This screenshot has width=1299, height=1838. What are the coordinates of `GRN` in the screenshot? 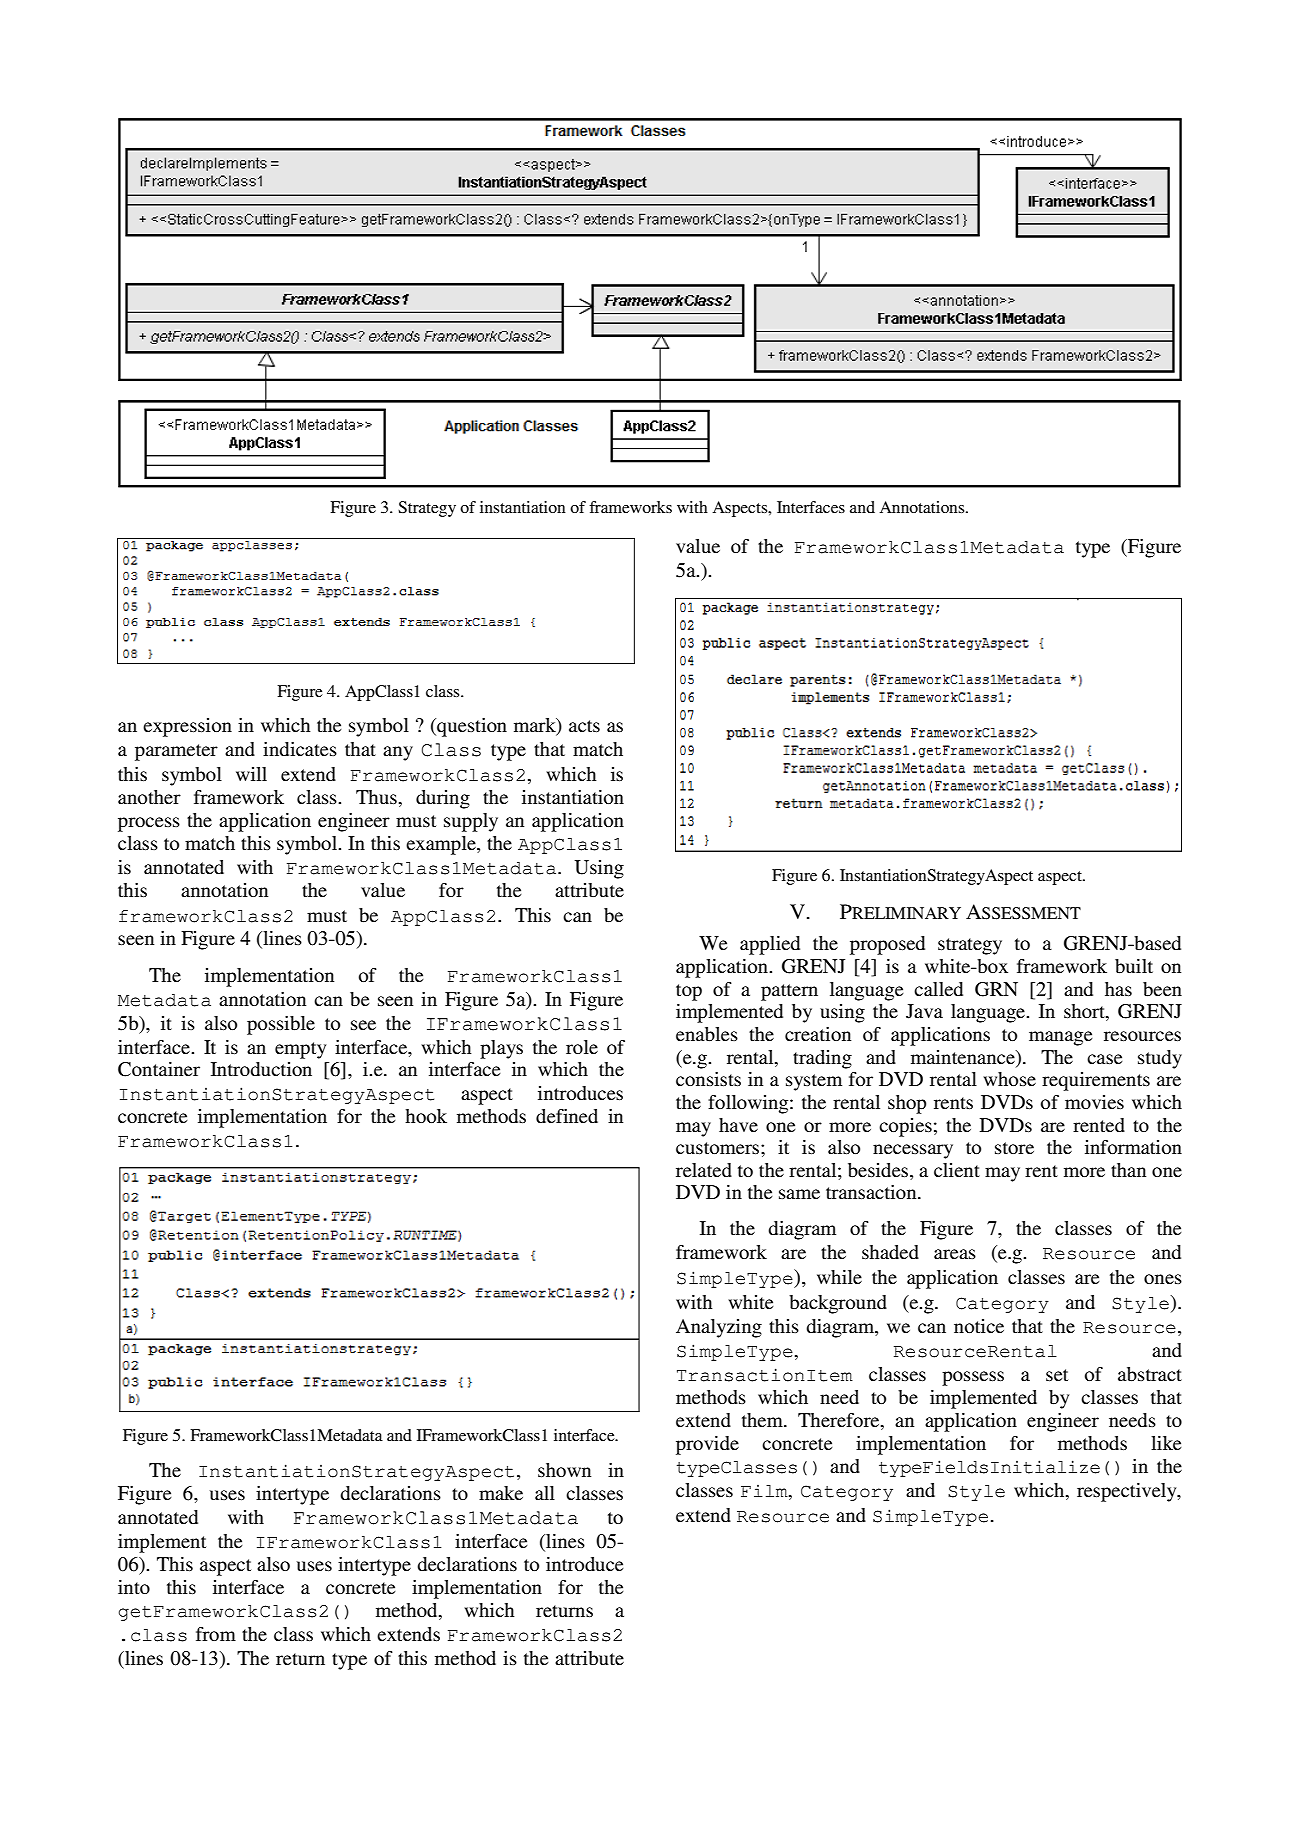 It's located at (996, 989).
